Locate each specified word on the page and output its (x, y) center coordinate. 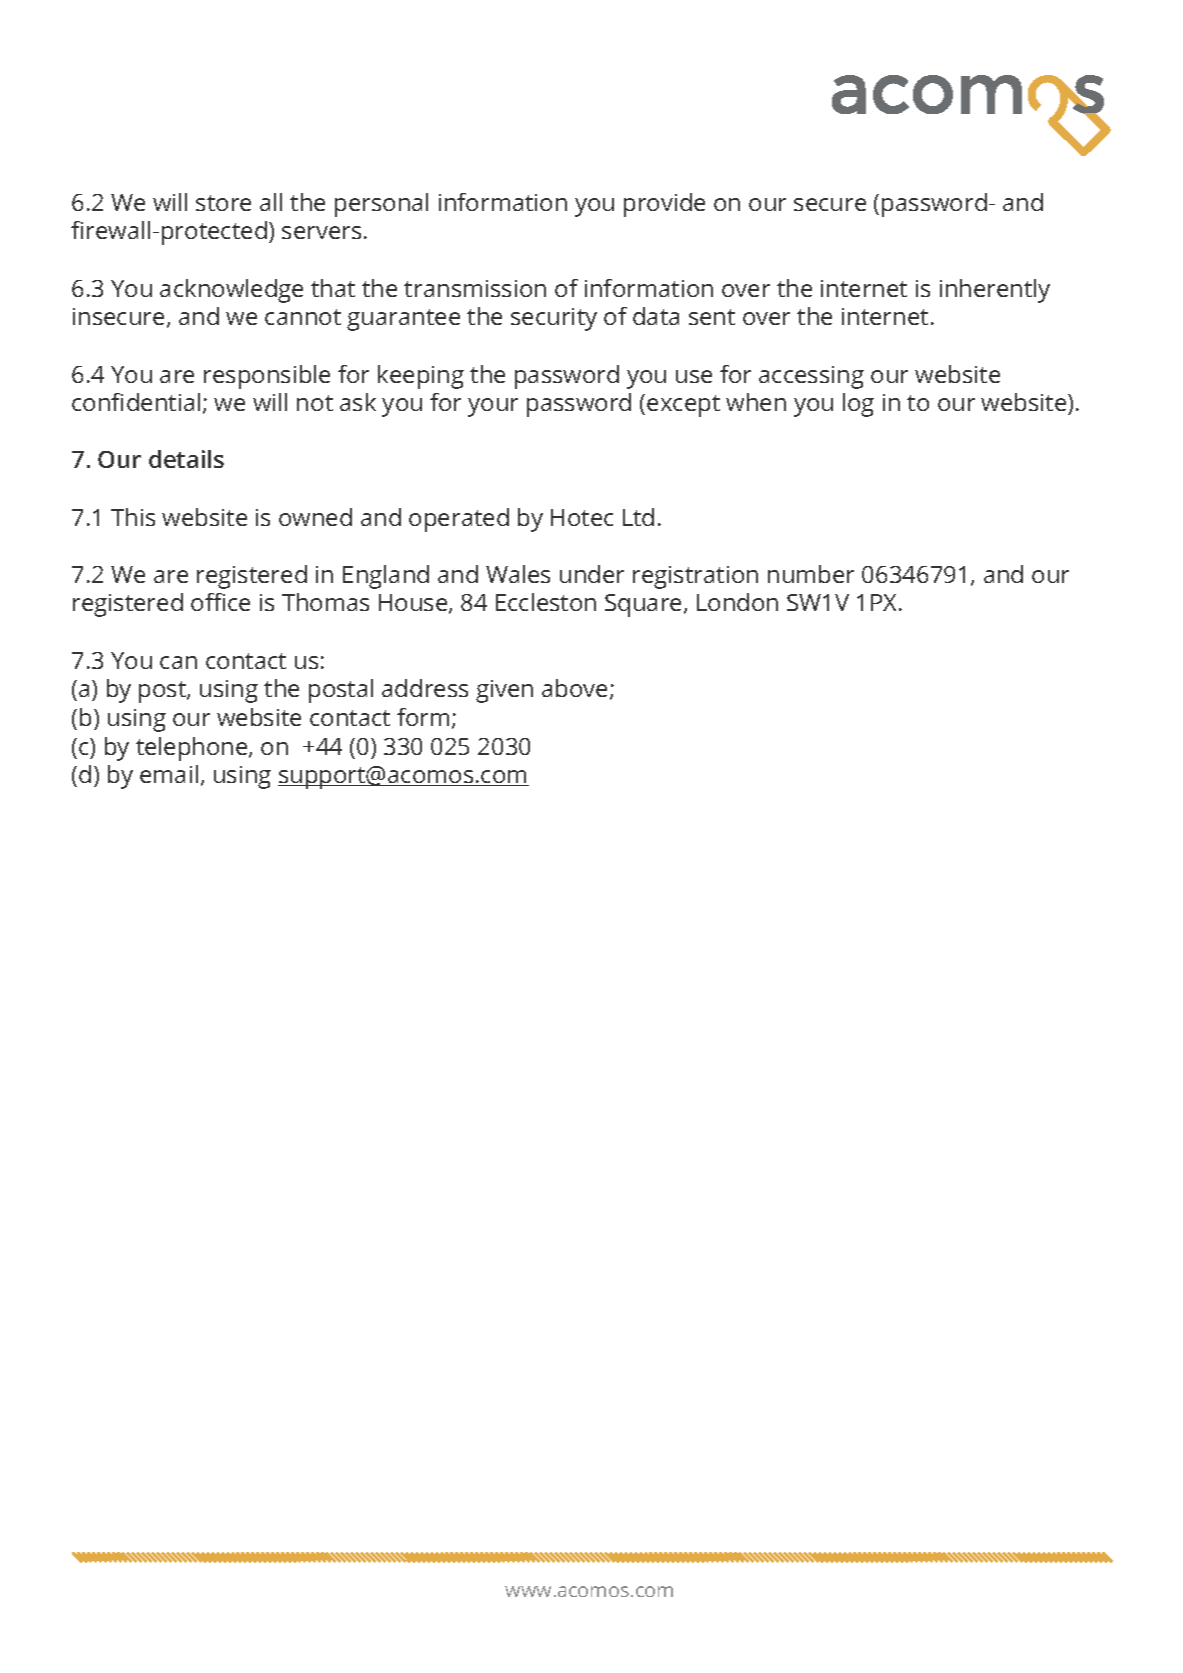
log (858, 405)
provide (664, 205)
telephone (193, 749)
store (223, 203)
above (574, 688)
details (186, 459)
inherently (995, 291)
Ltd (638, 517)
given (504, 691)
